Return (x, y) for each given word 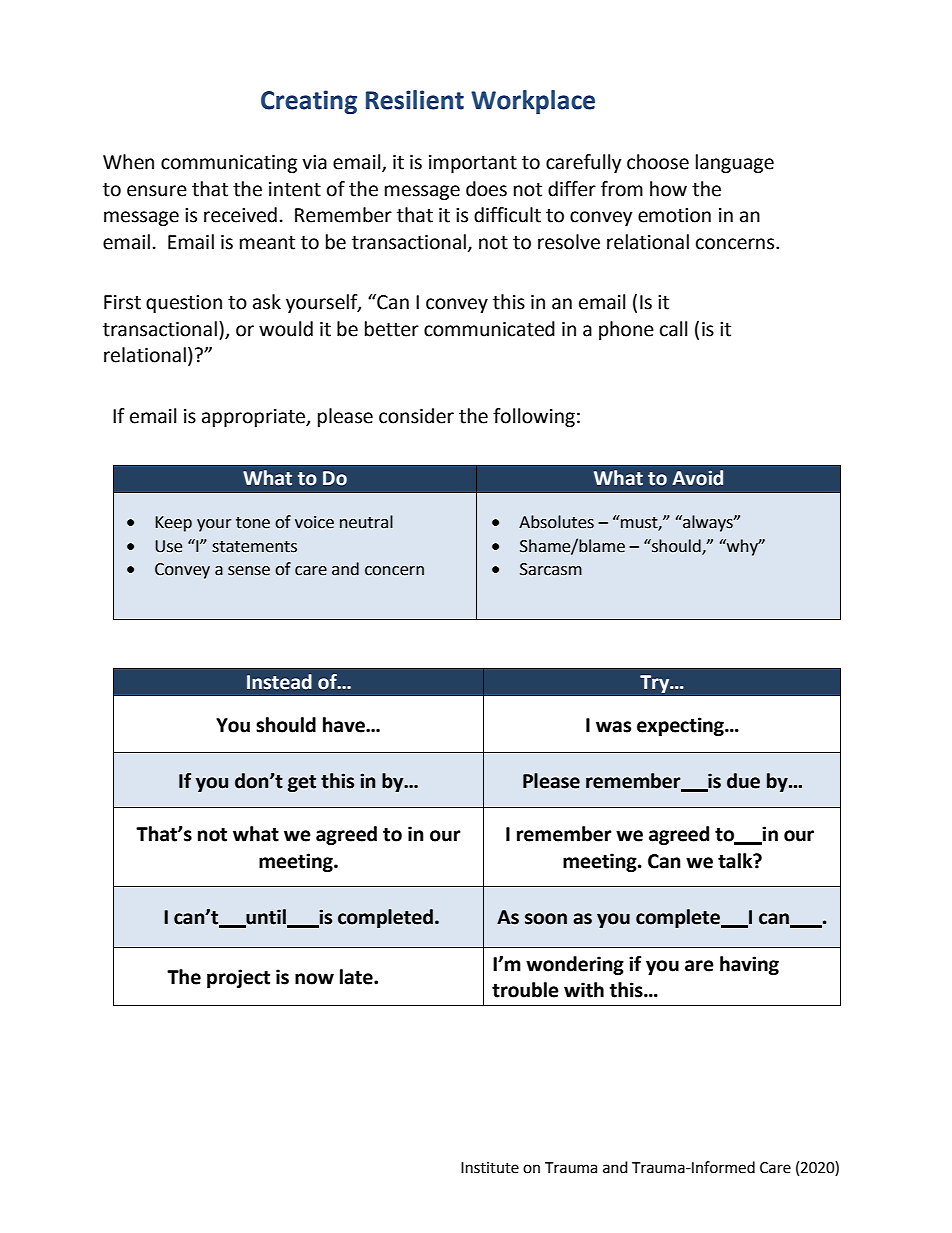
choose (658, 162)
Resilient (415, 100)
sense (249, 571)
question (184, 304)
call (673, 329)
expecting (681, 726)
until (266, 918)
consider (416, 416)
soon (546, 919)
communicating (229, 164)
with (584, 990)
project (238, 978)
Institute (490, 1168)
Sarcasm (551, 569)
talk (736, 861)
